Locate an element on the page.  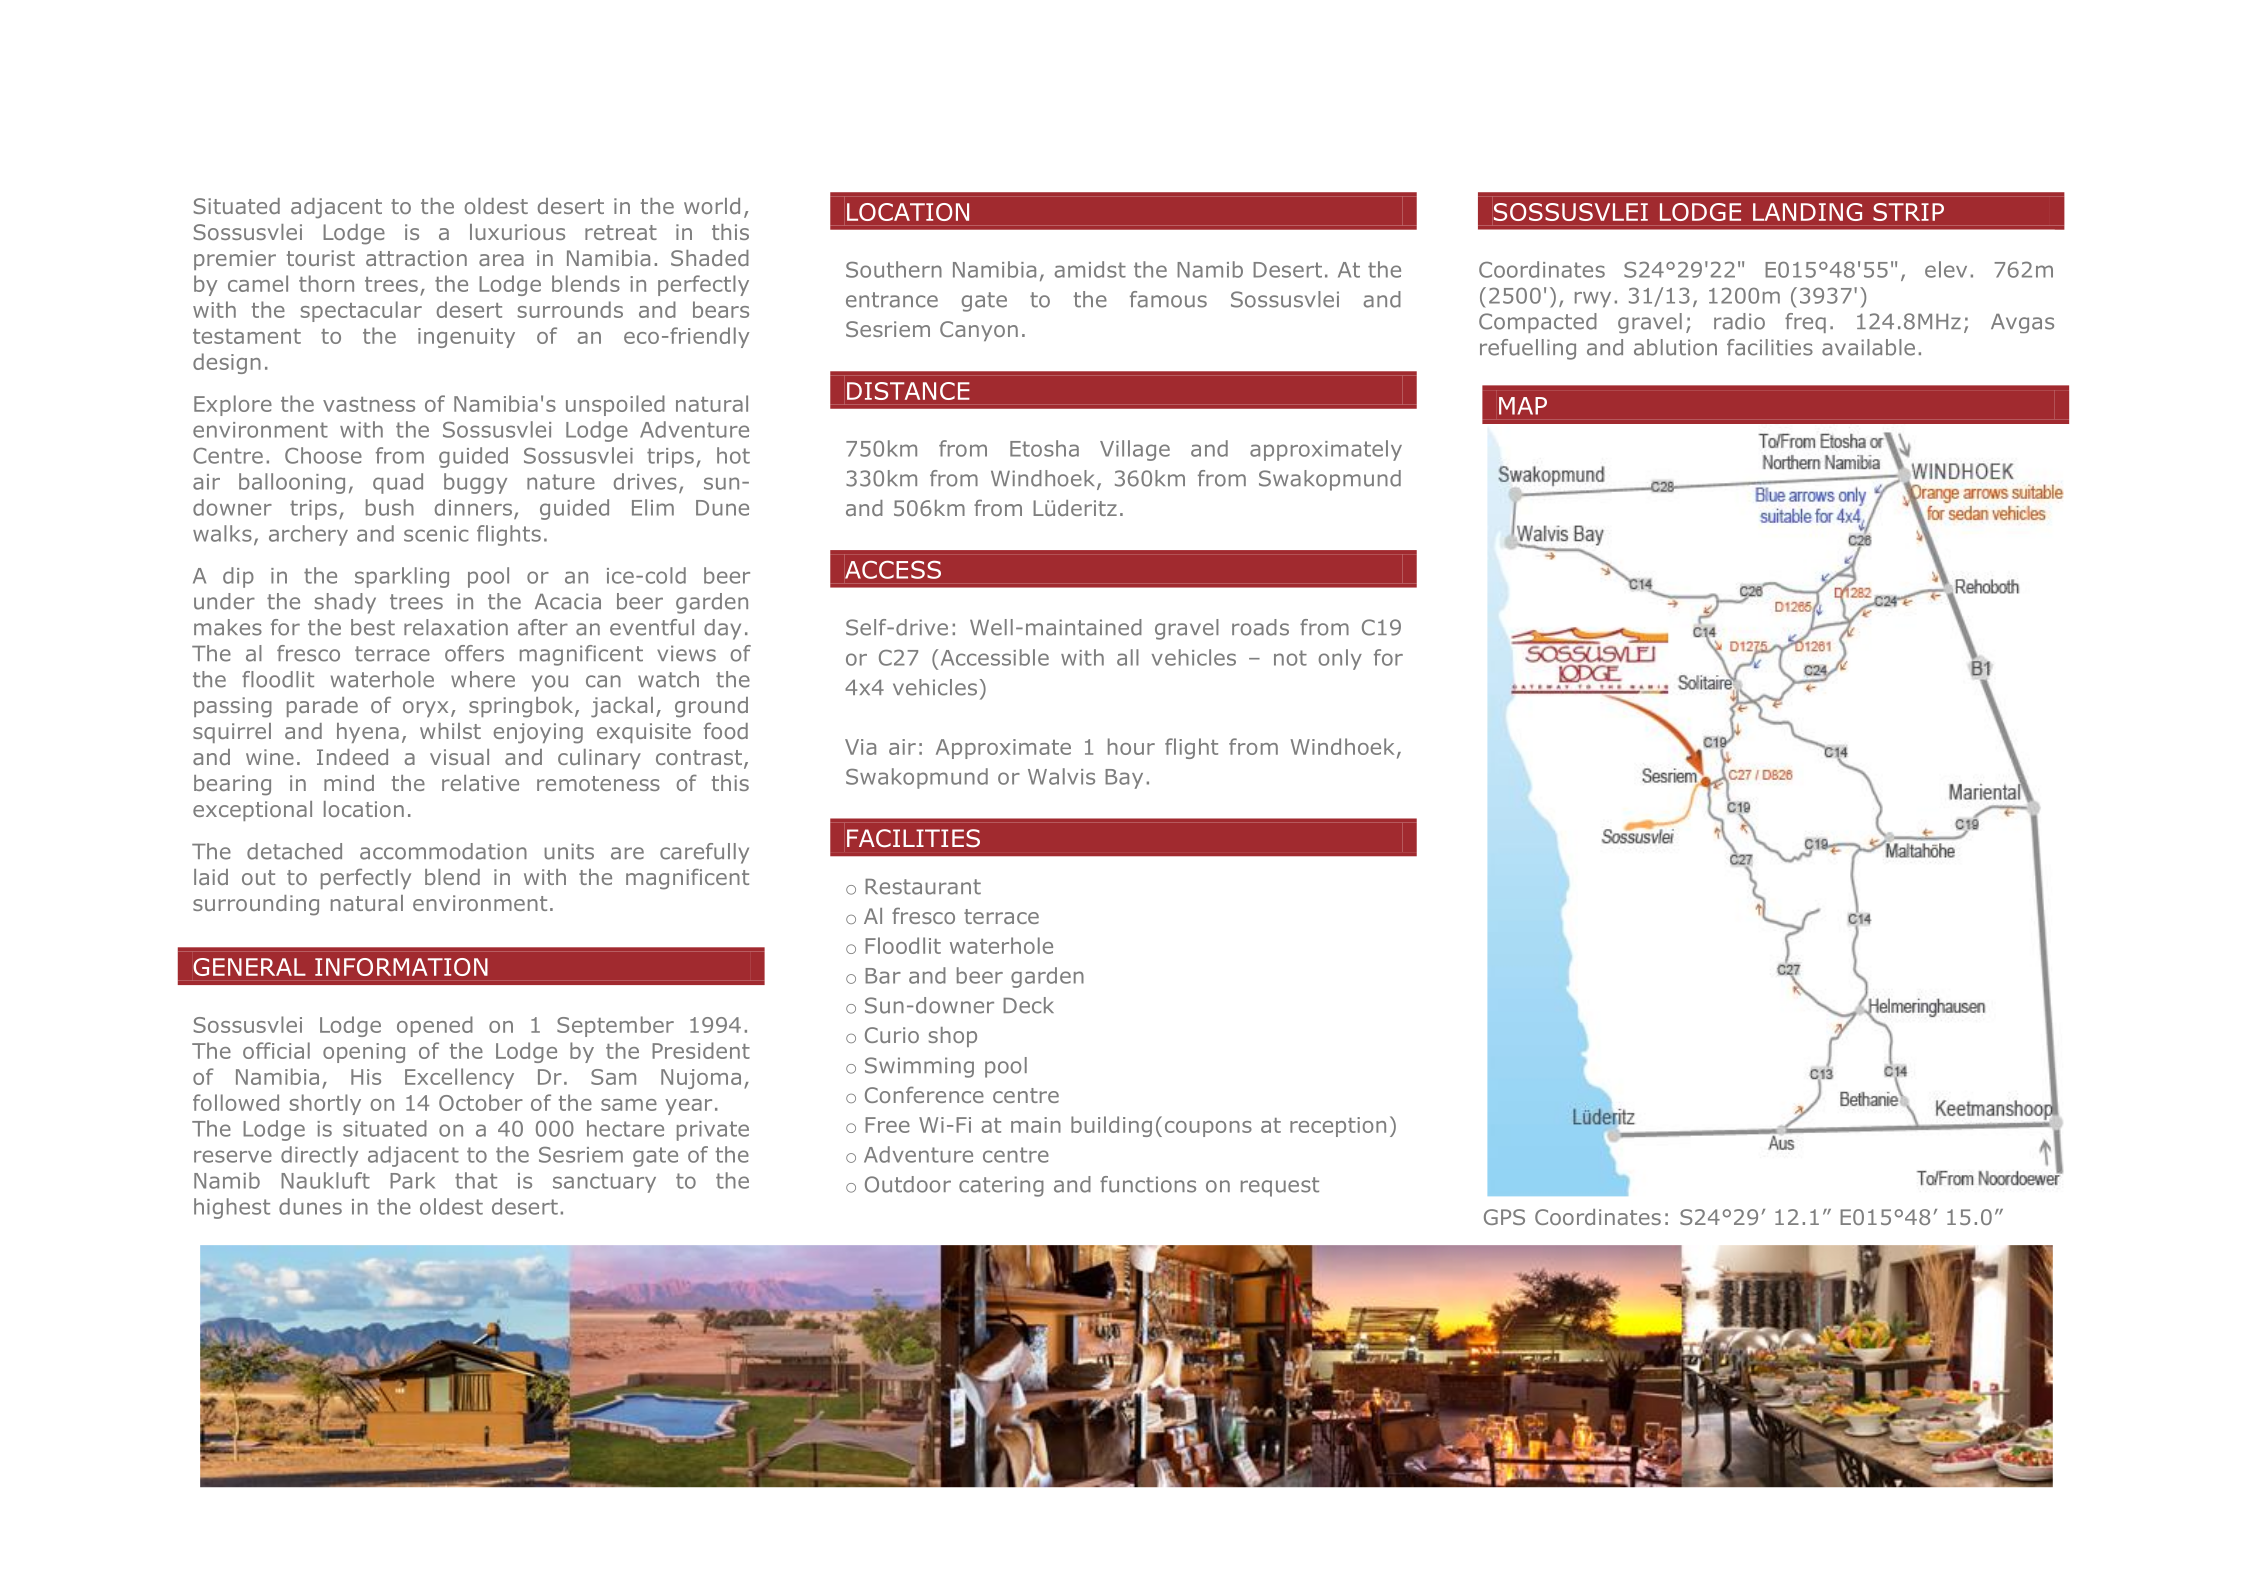
roads is located at coordinates (1260, 627).
